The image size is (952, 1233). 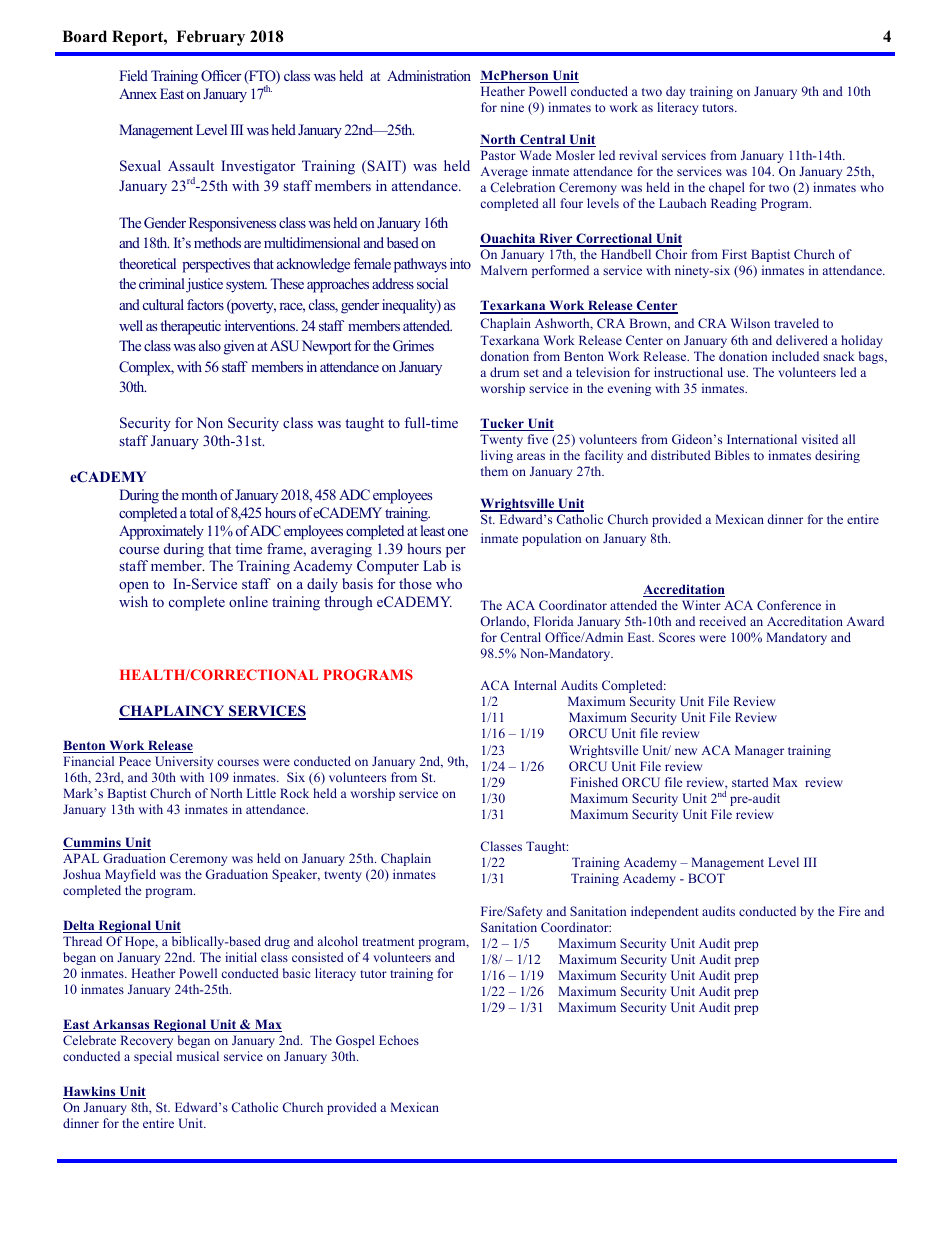 What do you see at coordinates (135, 761) in the screenshot?
I see `Peace` at bounding box center [135, 761].
